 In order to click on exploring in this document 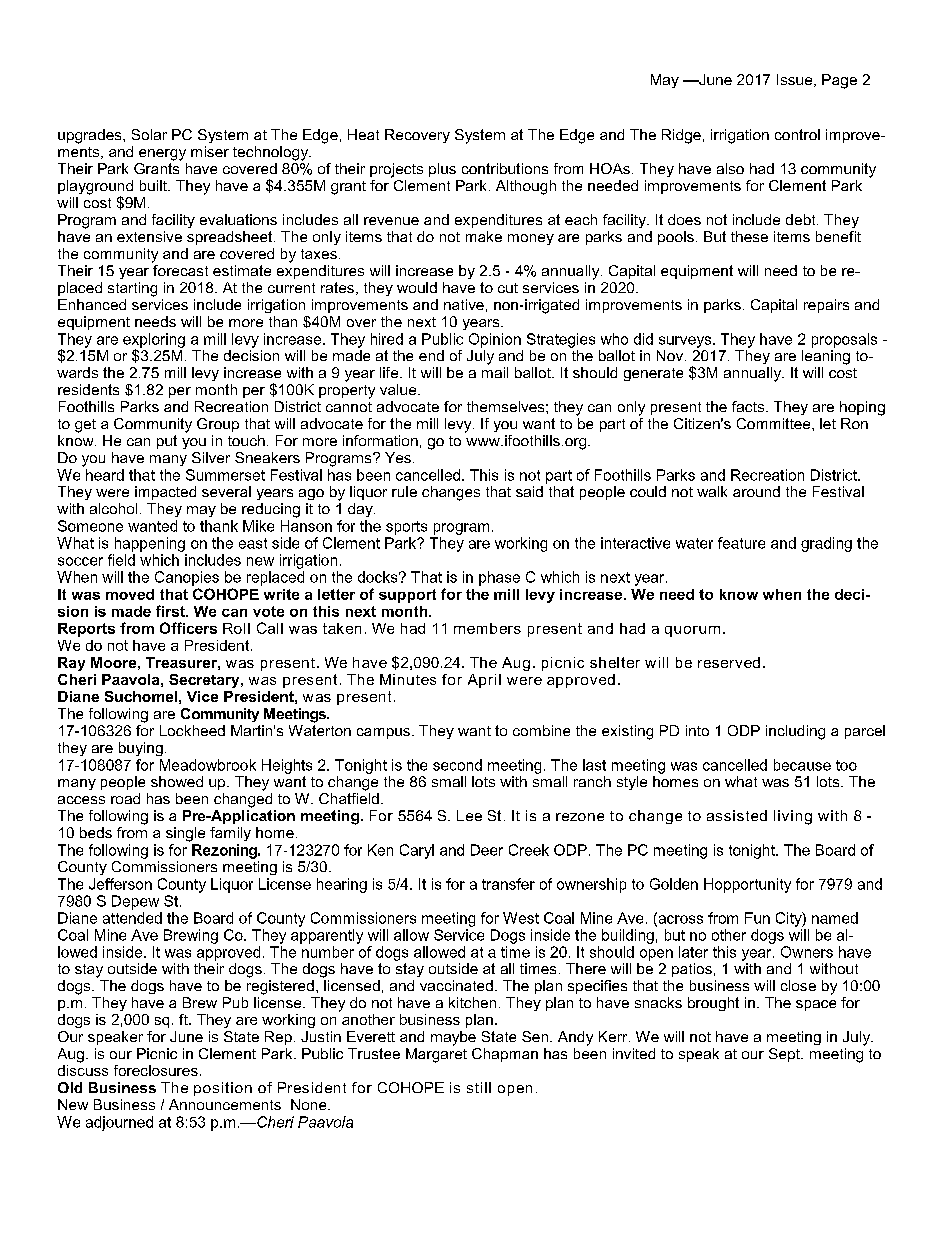, I will do `click(154, 341)`.
